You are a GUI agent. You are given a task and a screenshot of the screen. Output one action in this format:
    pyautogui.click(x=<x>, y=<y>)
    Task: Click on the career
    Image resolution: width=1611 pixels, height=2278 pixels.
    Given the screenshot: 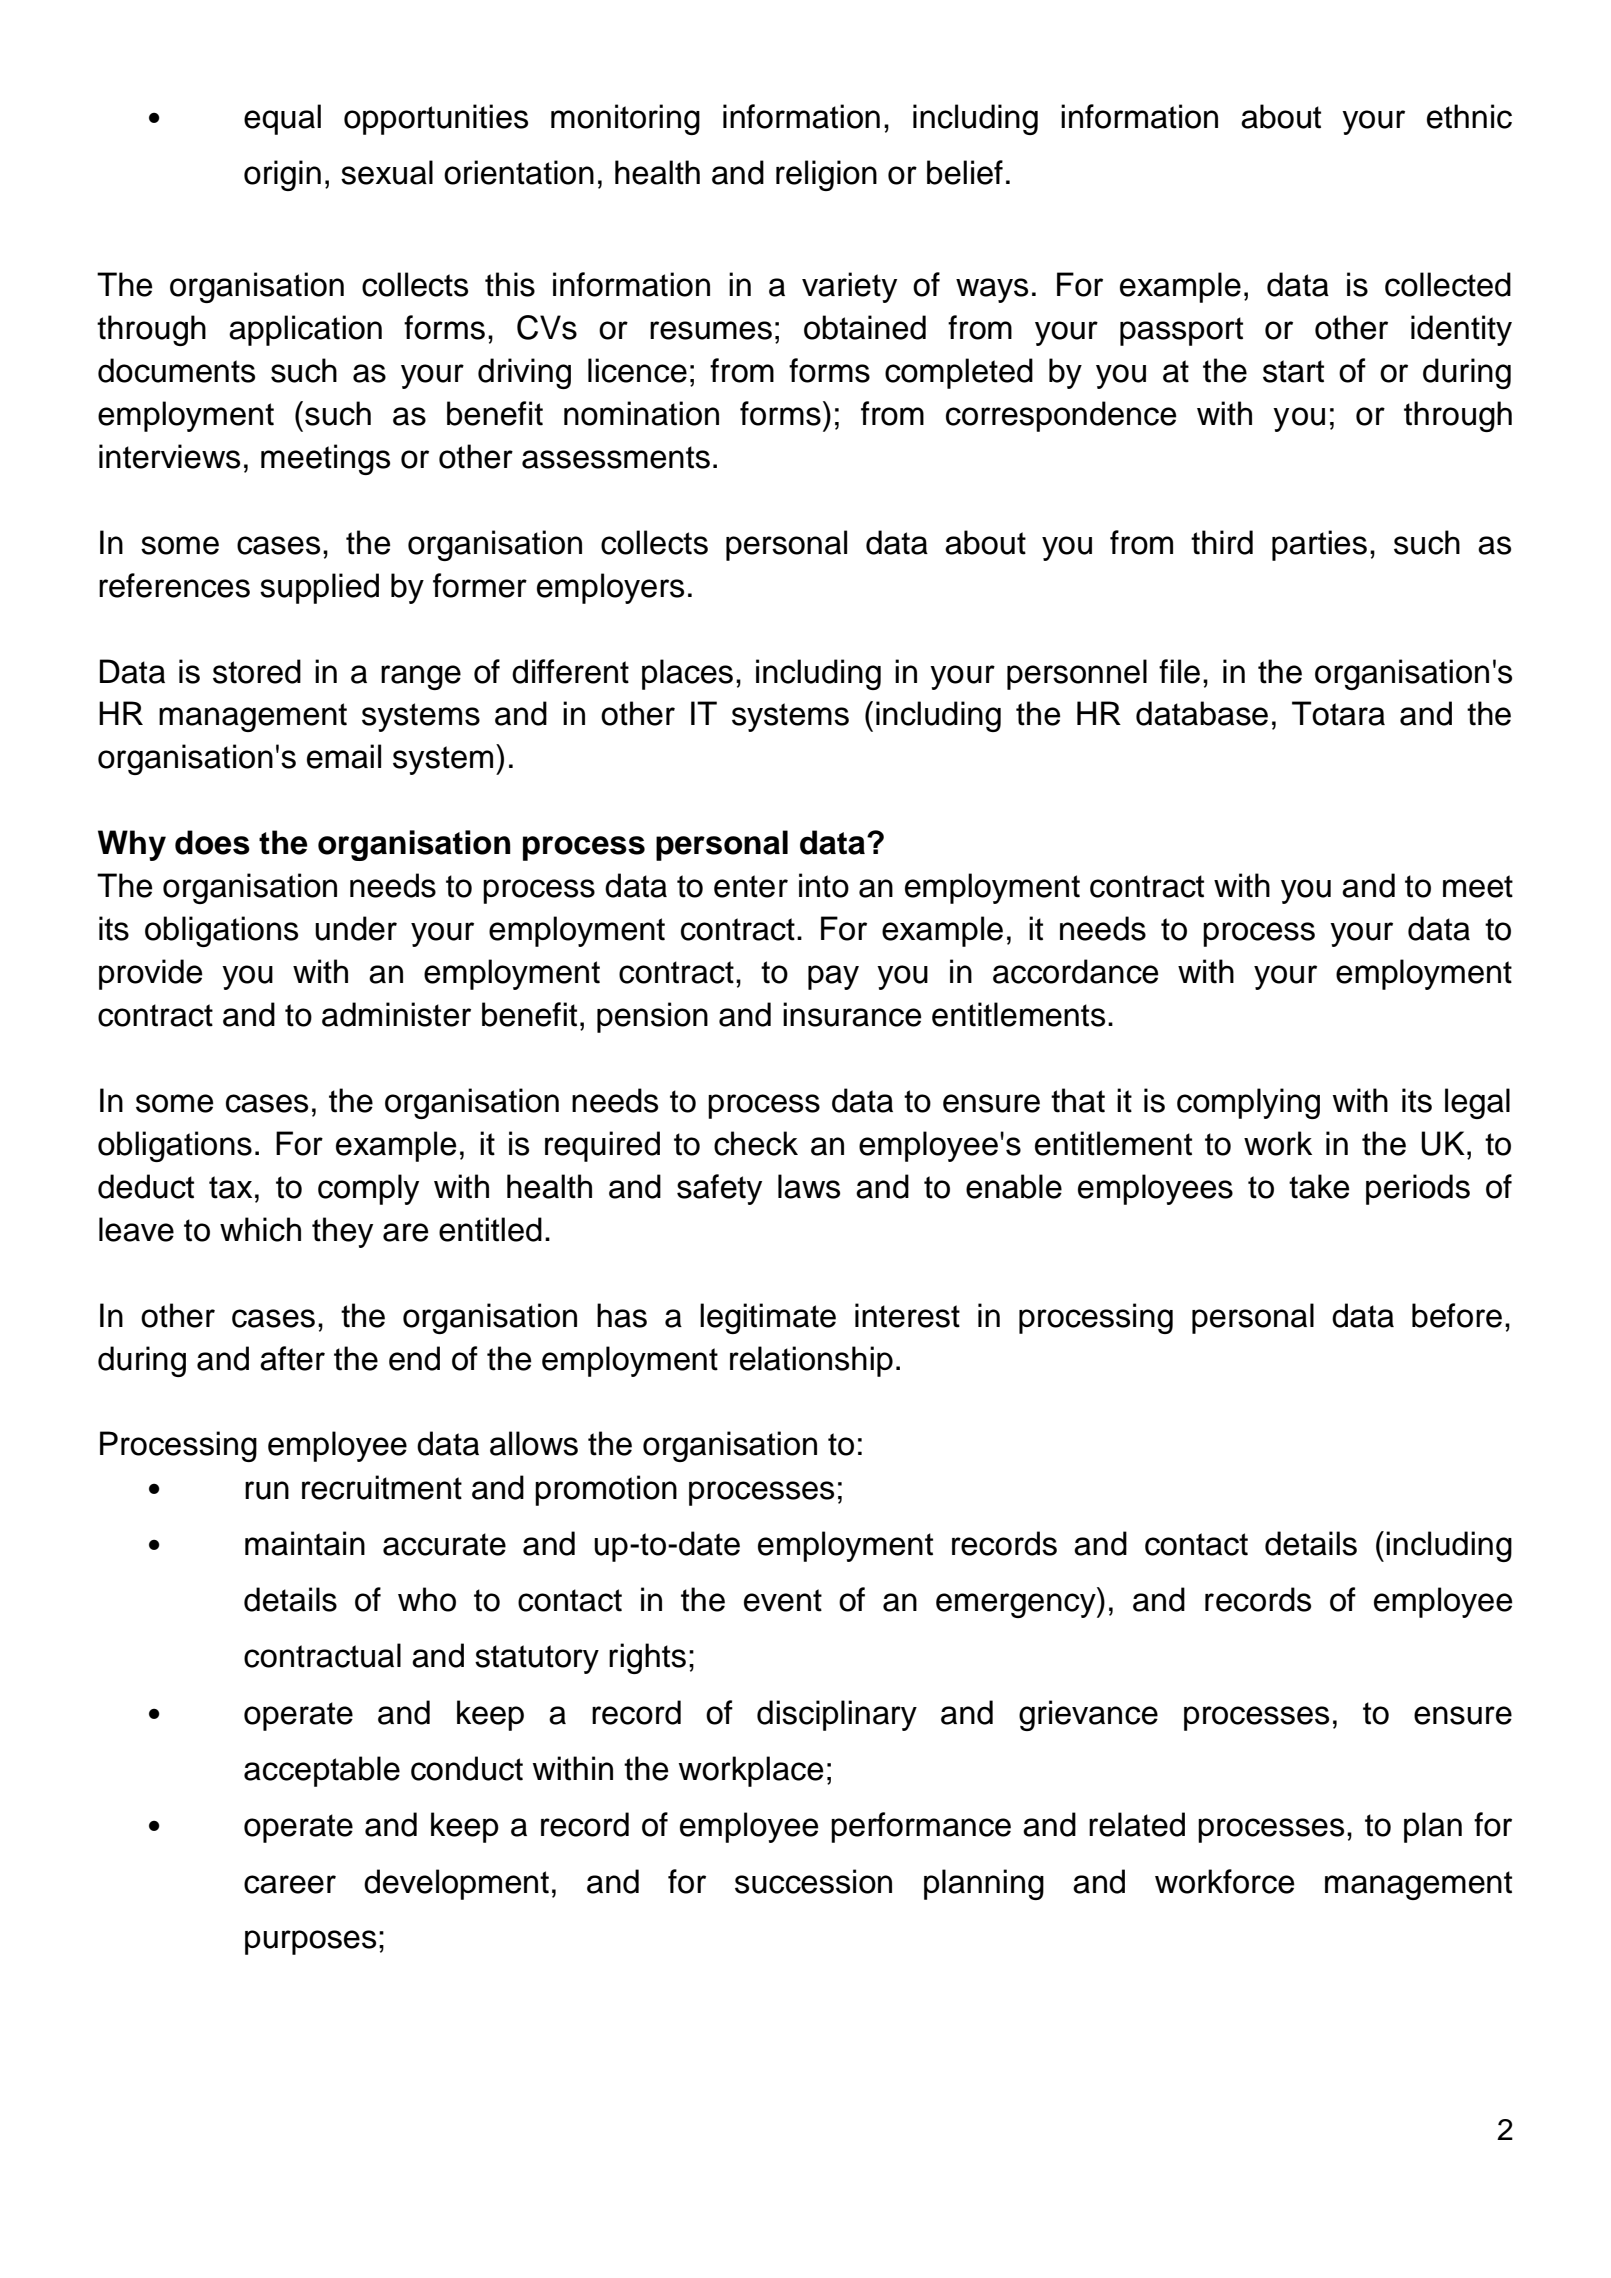 What is the action you would take?
    pyautogui.click(x=290, y=1884)
